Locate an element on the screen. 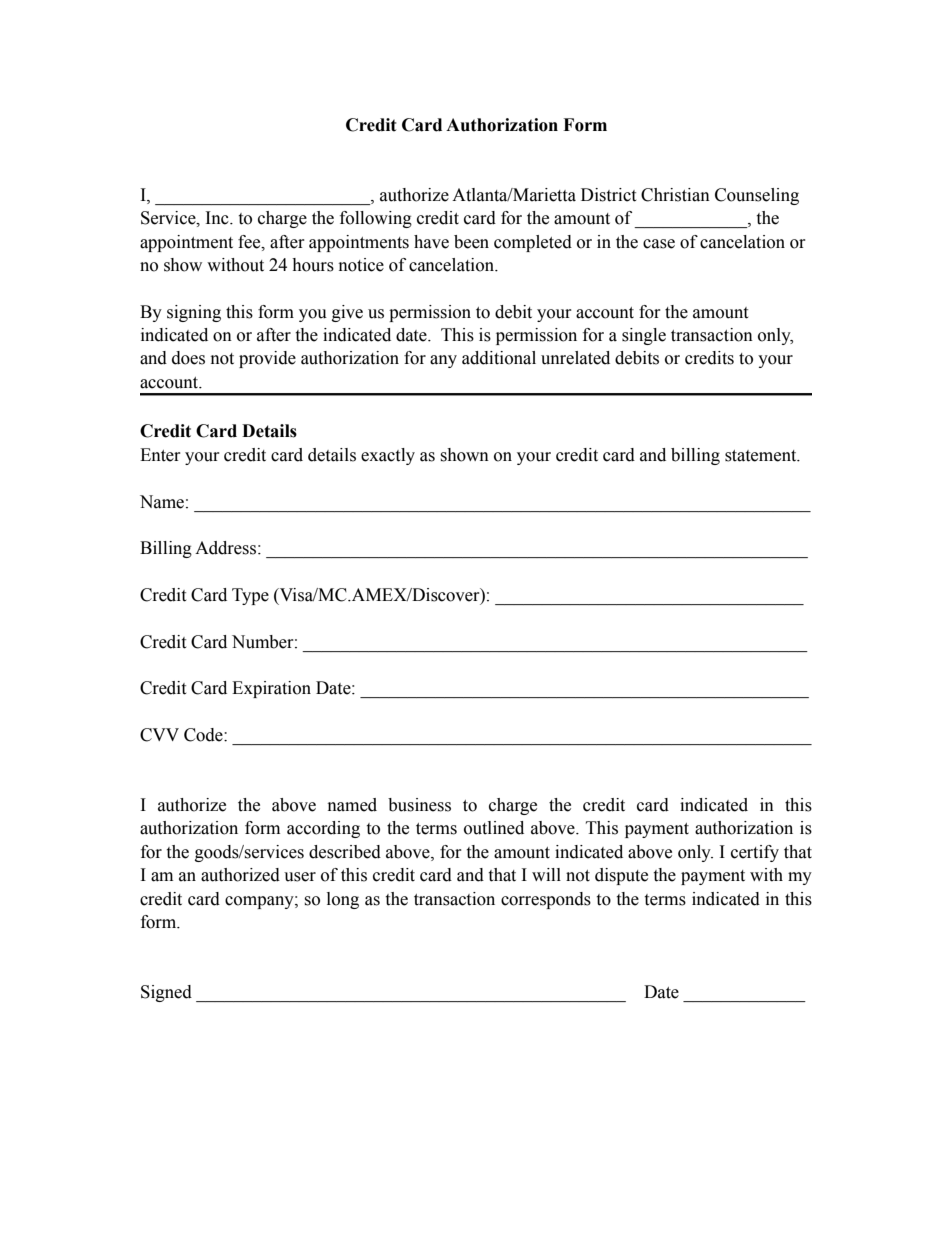 This screenshot has width=952, height=1233. statement is located at coordinates (762, 456).
